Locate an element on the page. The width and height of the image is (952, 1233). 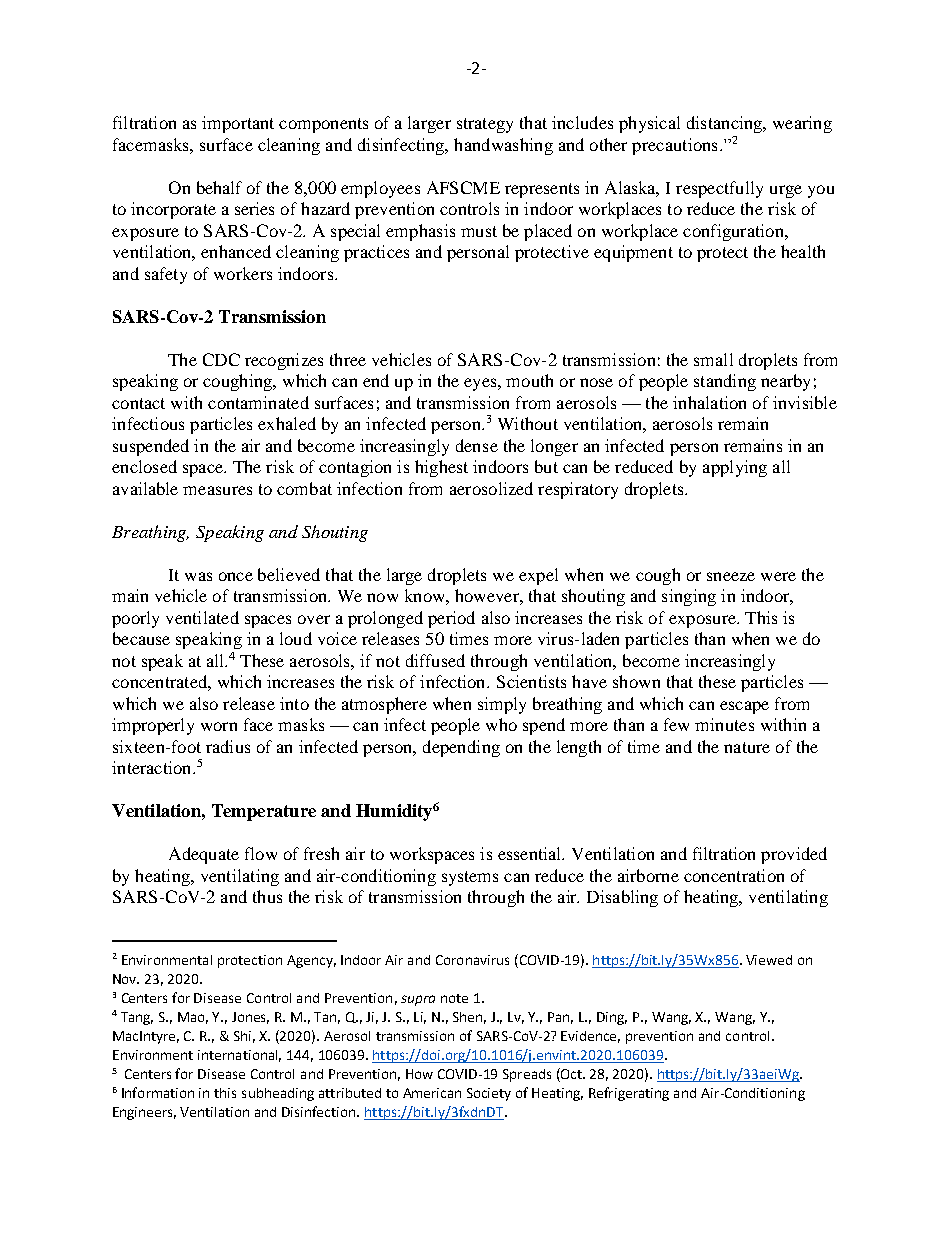
dense is located at coordinates (477, 445).
